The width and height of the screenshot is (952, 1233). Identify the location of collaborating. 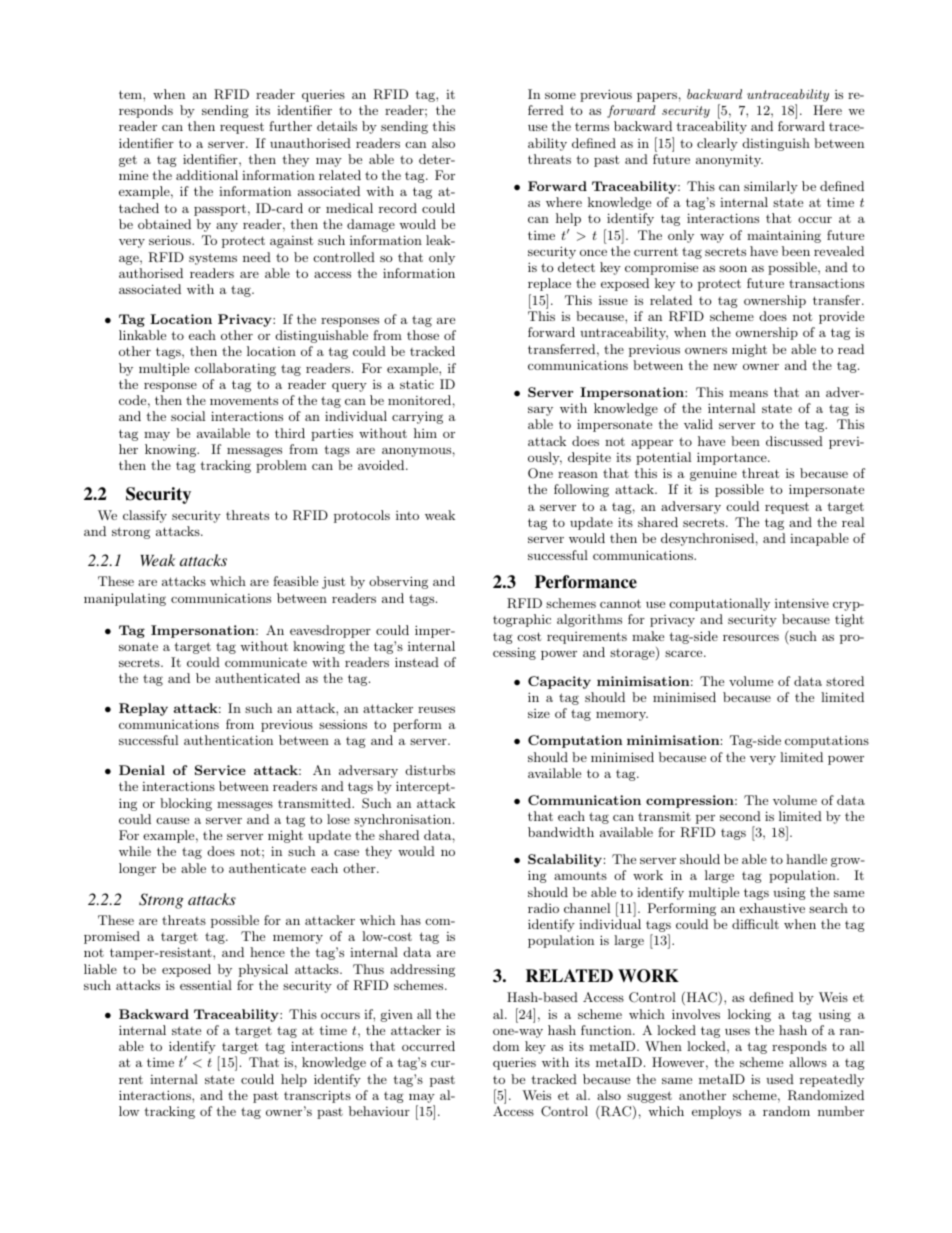
(235, 369).
